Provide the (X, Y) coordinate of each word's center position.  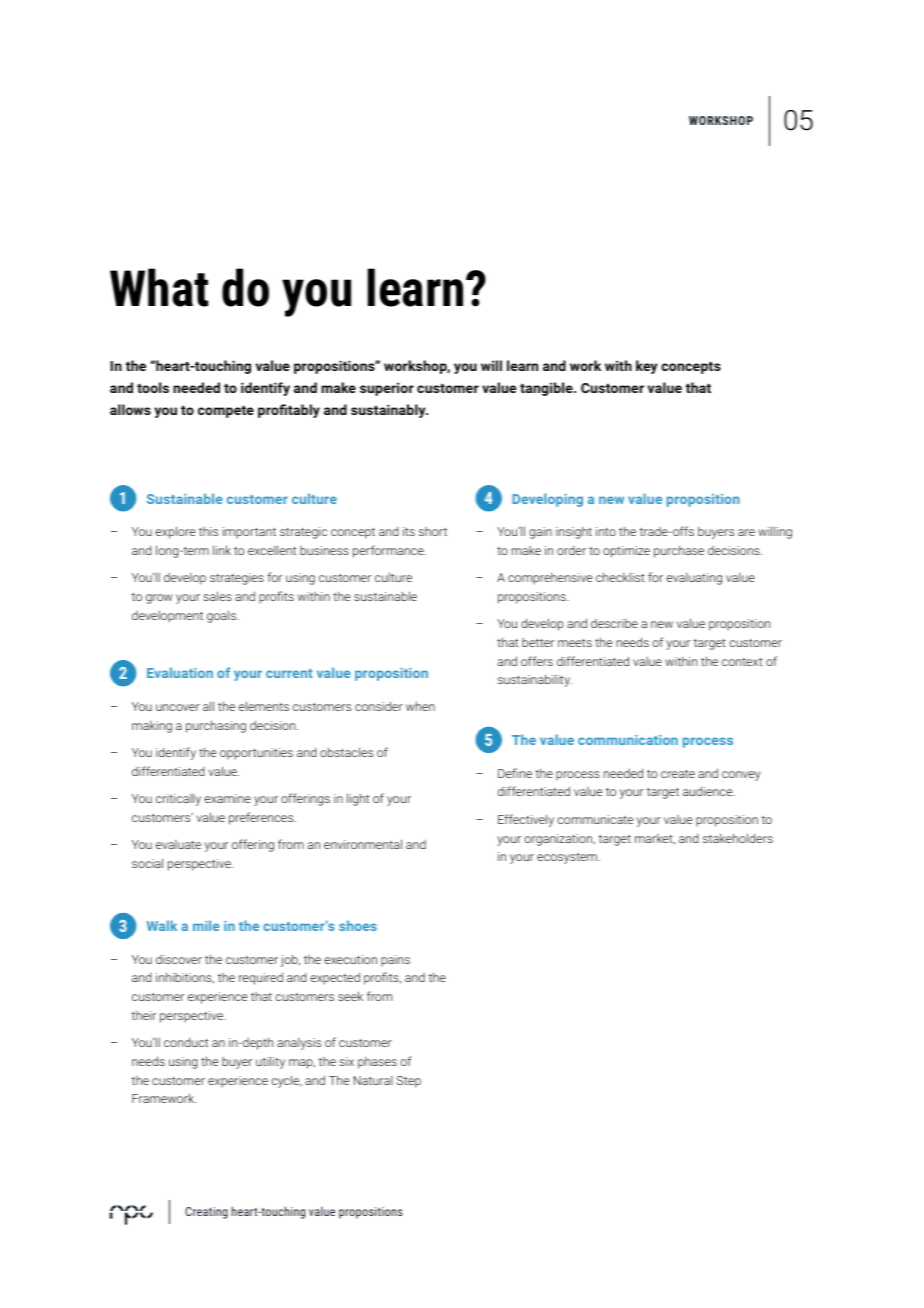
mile (206, 925)
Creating (206, 1213)
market (655, 839)
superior (387, 389)
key (646, 367)
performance (389, 551)
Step (409, 1082)
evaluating (694, 579)
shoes (358, 925)
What (159, 287)
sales (217, 596)
